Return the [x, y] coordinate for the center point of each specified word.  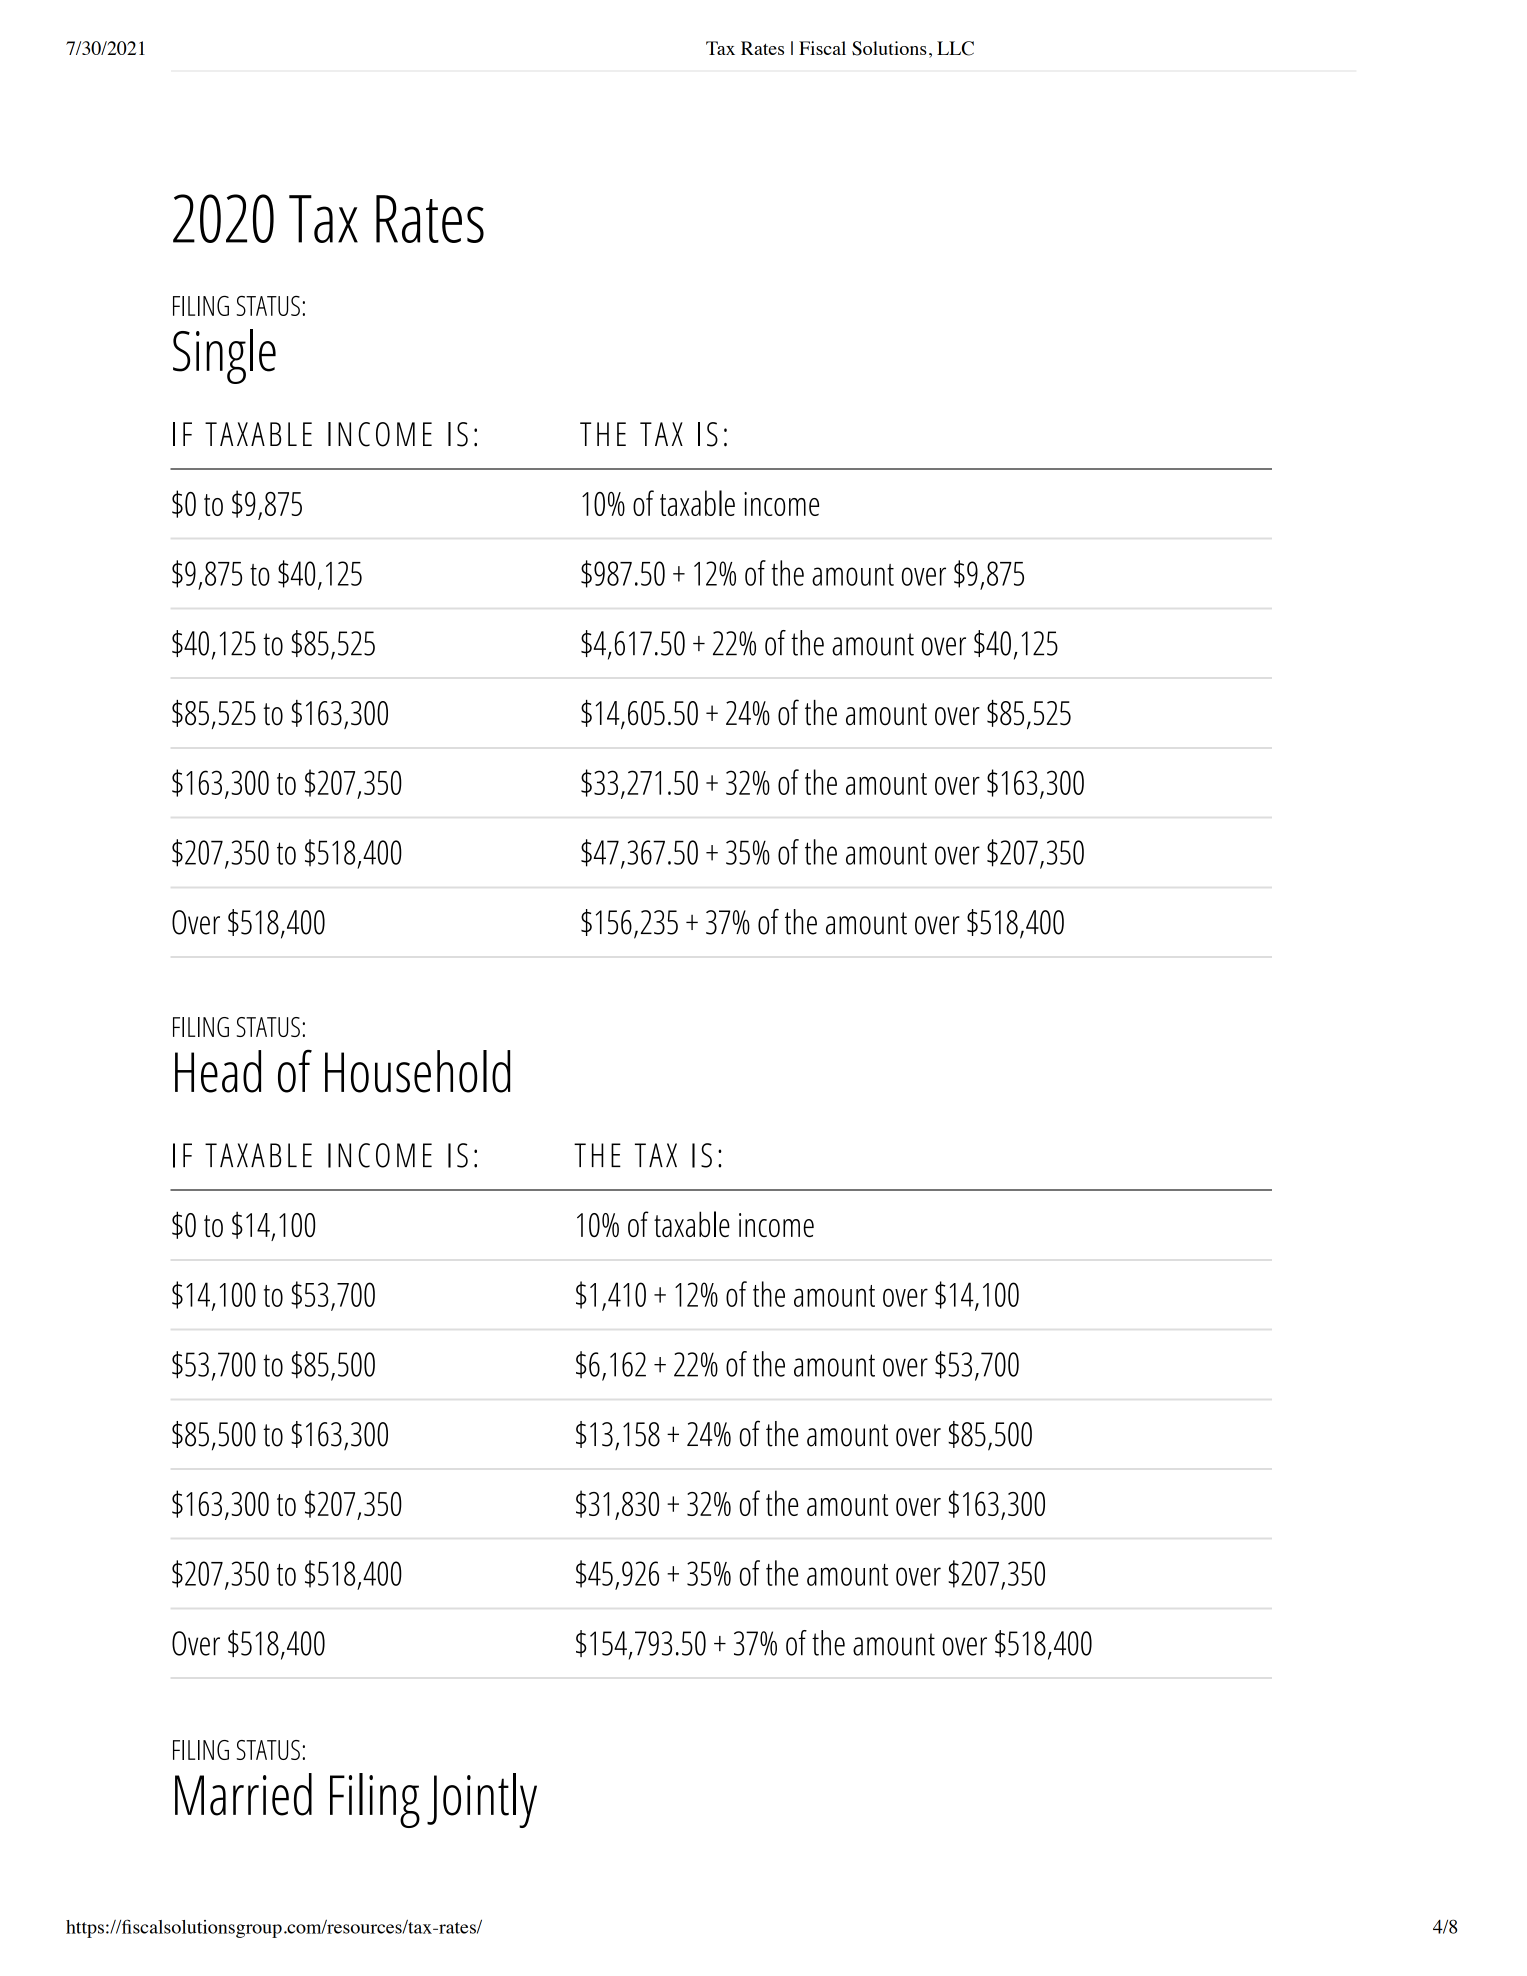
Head [218, 1071]
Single [224, 356]
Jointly [482, 1800]
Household [417, 1071]
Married [243, 1794]
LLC [955, 48]
